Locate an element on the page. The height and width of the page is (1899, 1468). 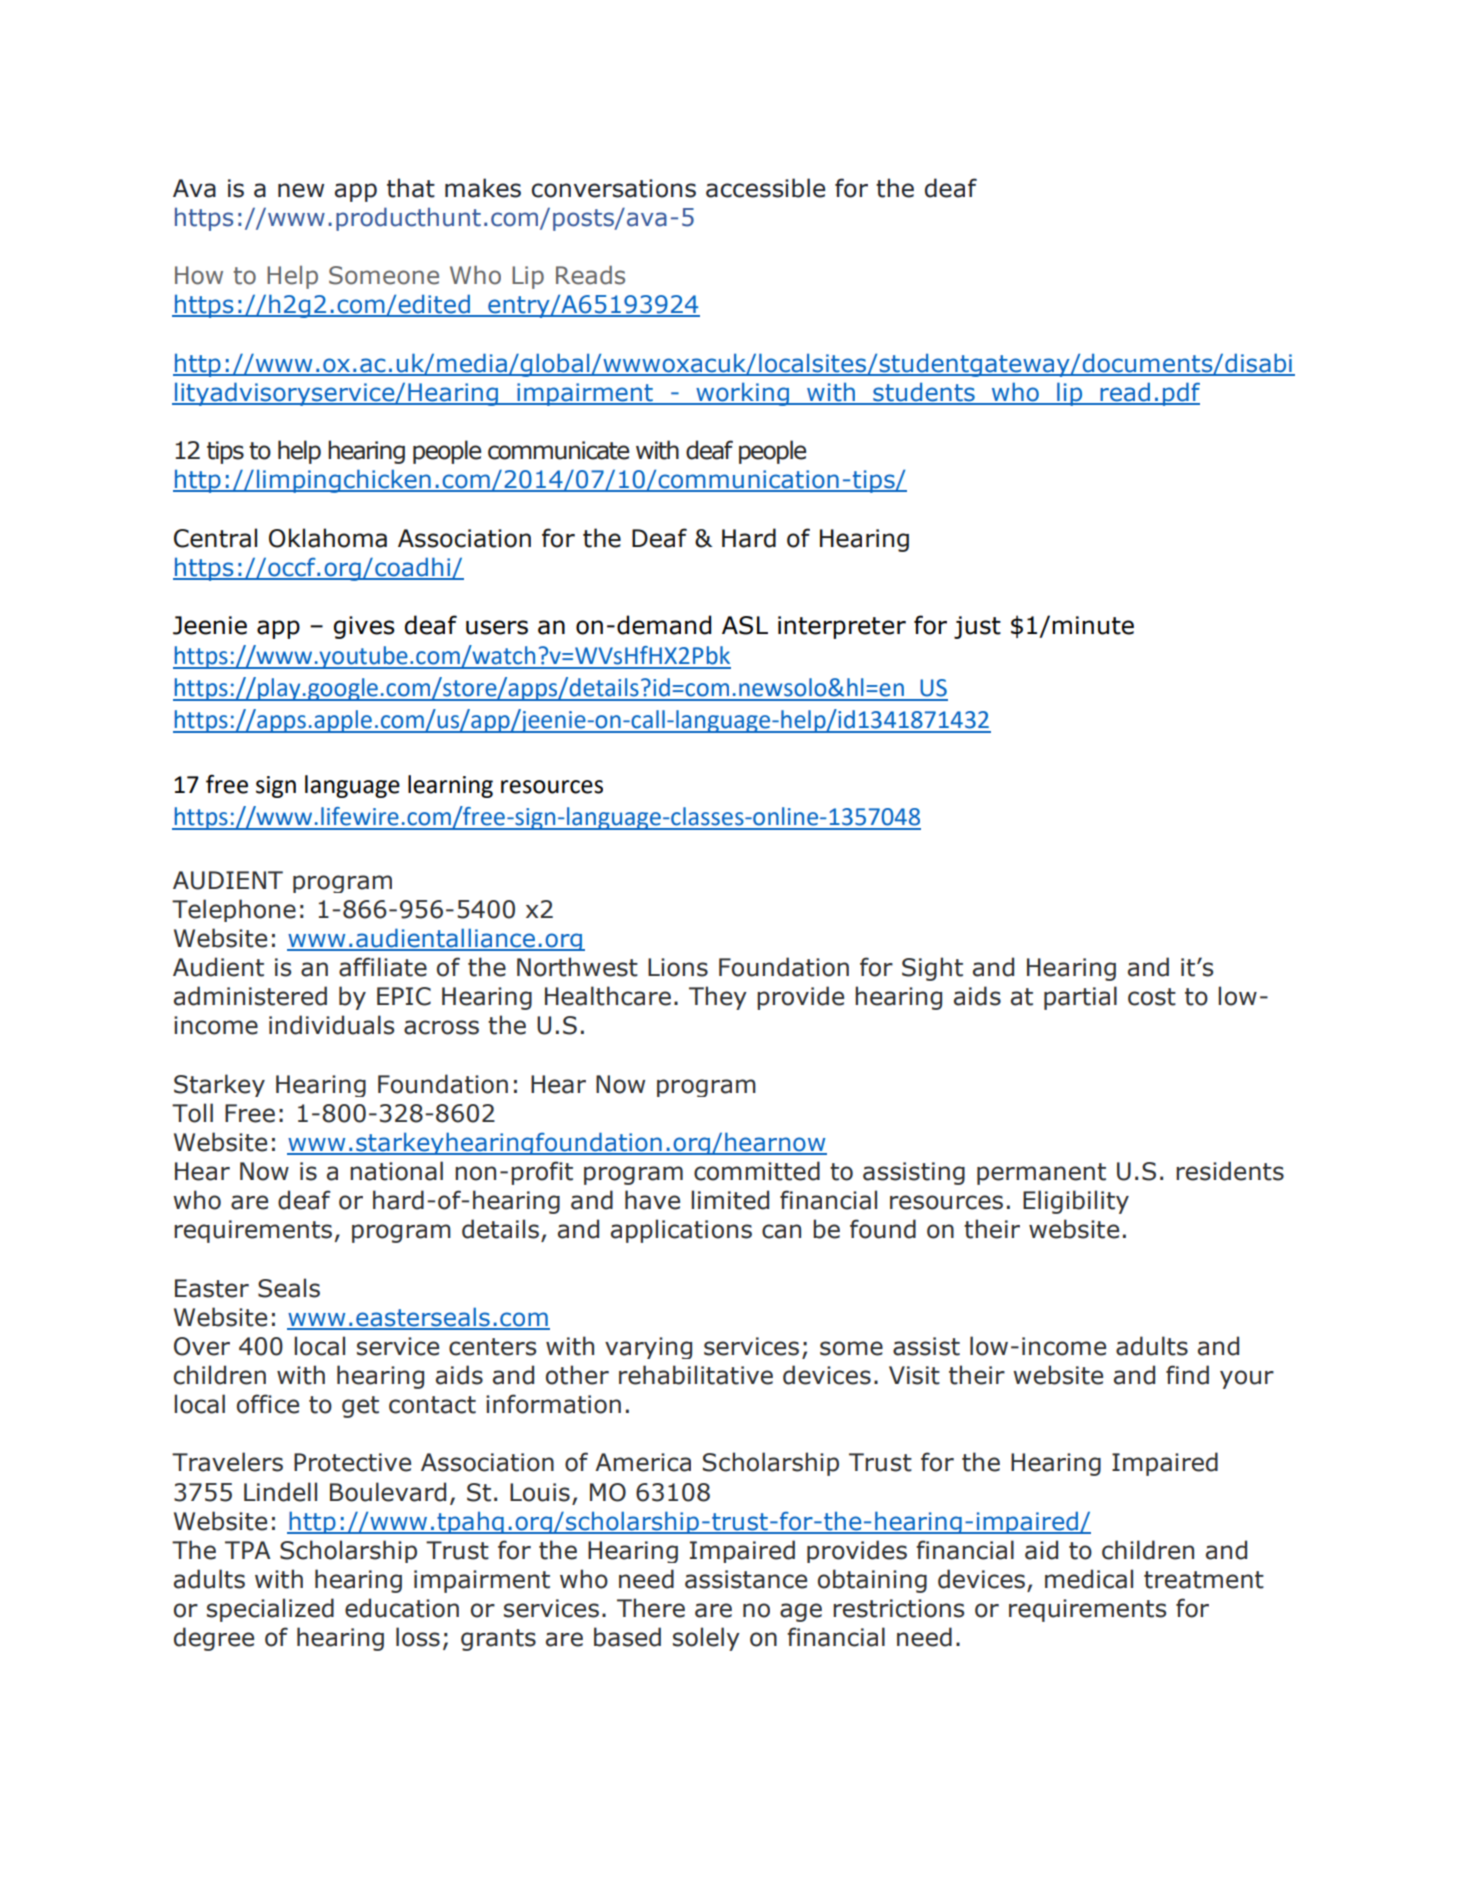
cost is located at coordinates (1152, 997).
